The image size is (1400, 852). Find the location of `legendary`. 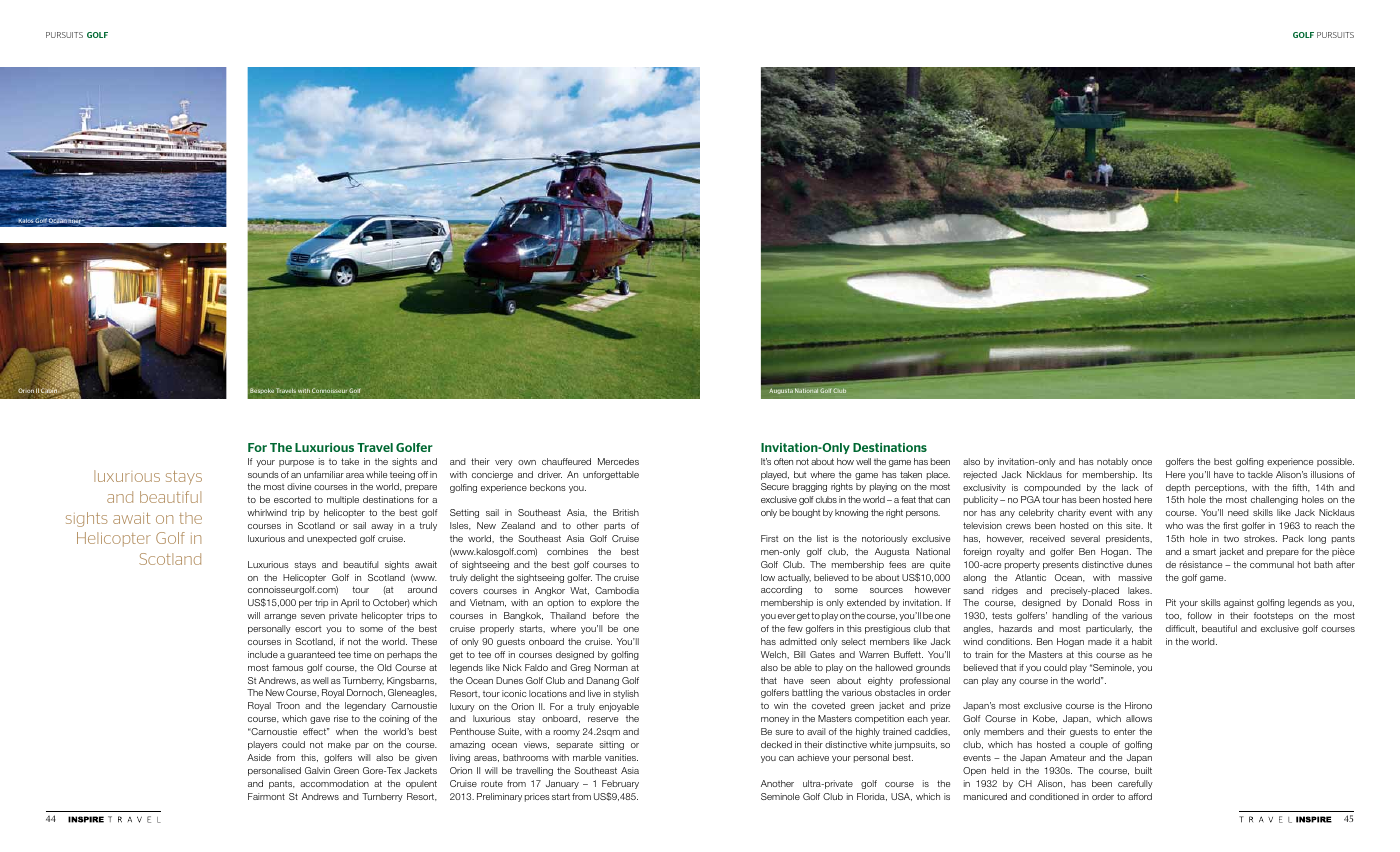

legendary is located at coordinates (365, 706).
